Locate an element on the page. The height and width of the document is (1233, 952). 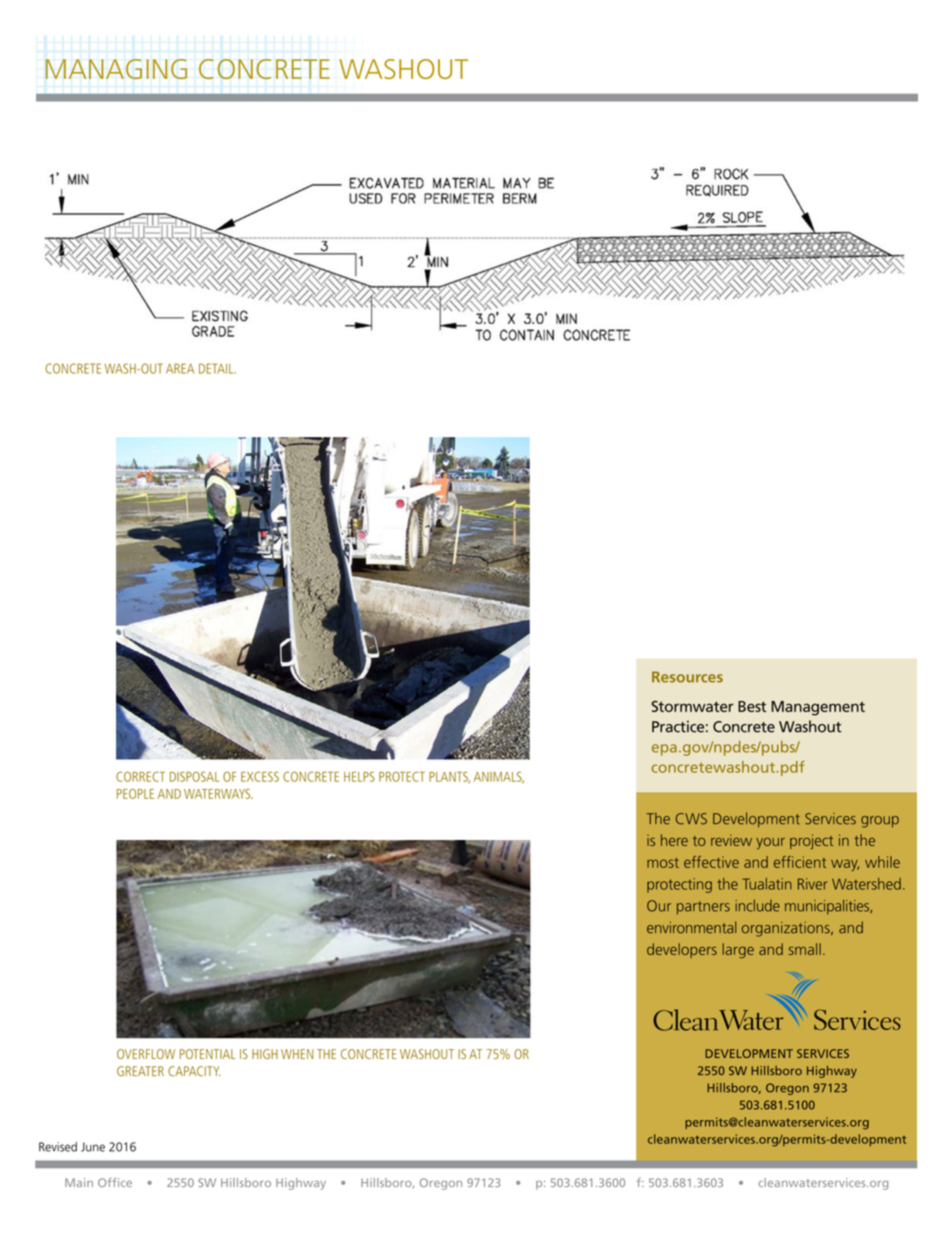
MANAGING is located at coordinates (116, 69).
